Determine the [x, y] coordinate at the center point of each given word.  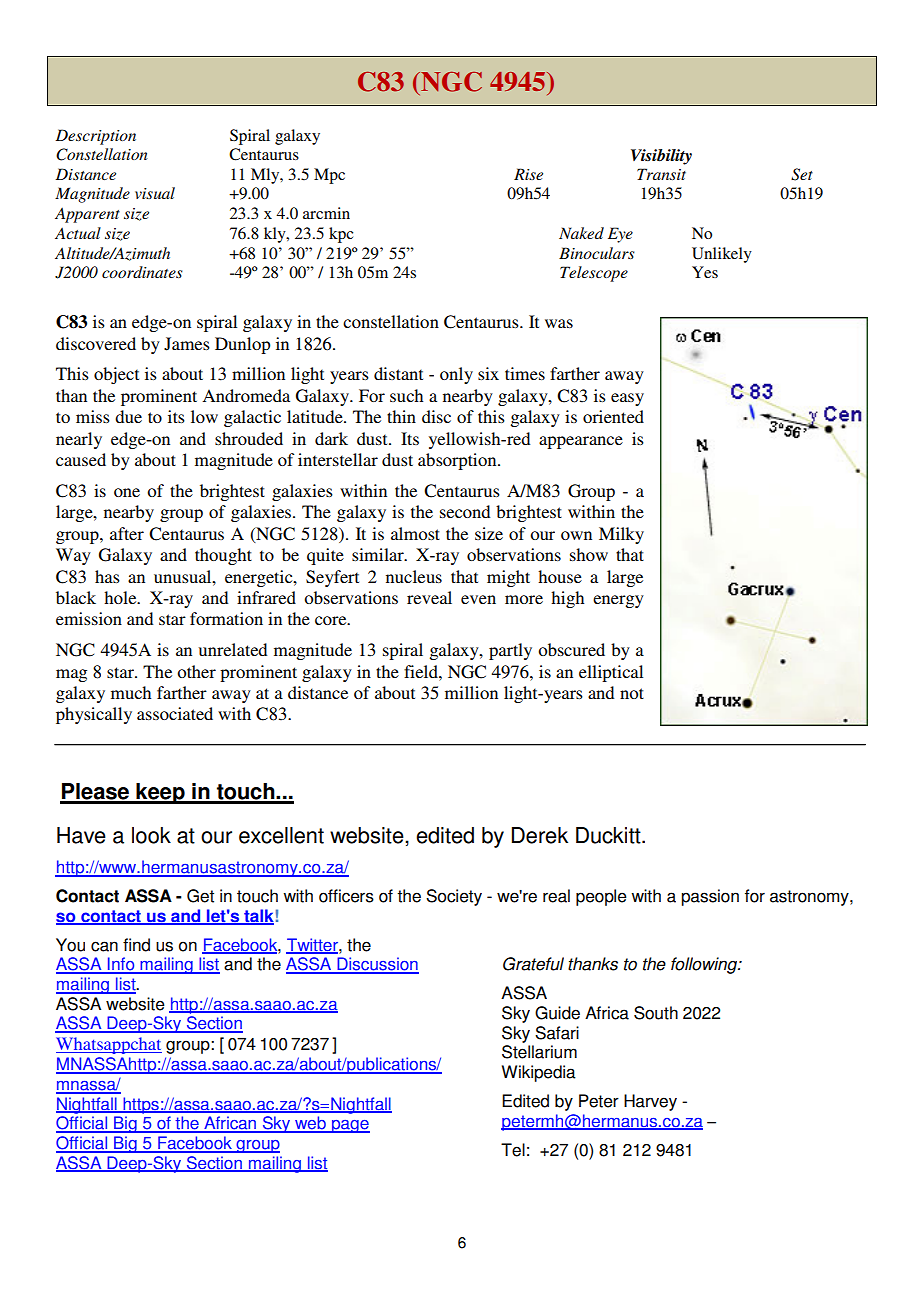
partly [510, 651]
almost [415, 533]
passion [710, 897]
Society [454, 897]
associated [175, 713]
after [127, 533]
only [456, 375]
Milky [621, 535]
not [632, 693]
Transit [661, 174]
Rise [528, 174]
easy [627, 399]
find [136, 945]
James [187, 344]
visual [155, 193]
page [350, 1126]
